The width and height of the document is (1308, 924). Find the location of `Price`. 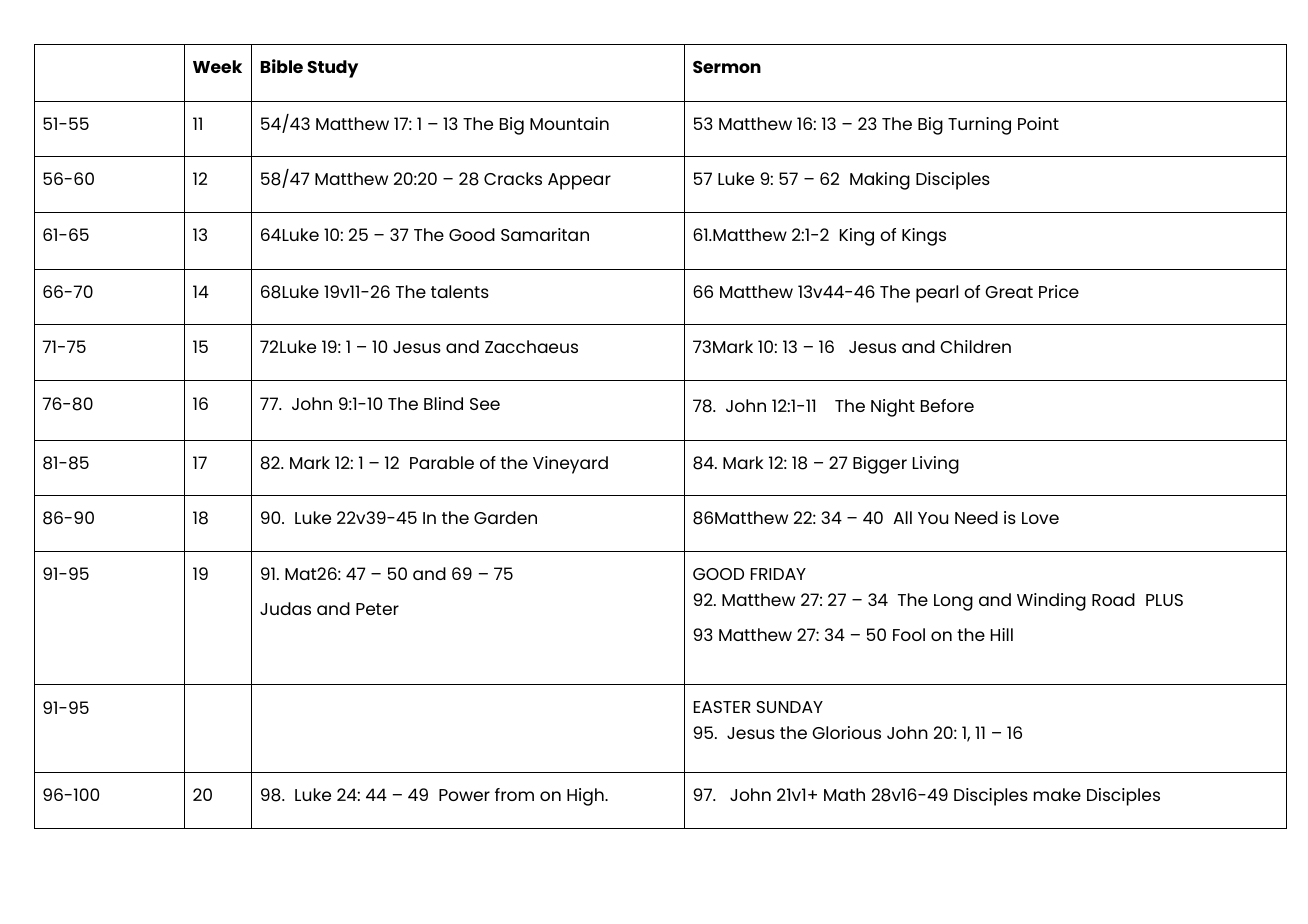

Price is located at coordinates (1059, 291).
